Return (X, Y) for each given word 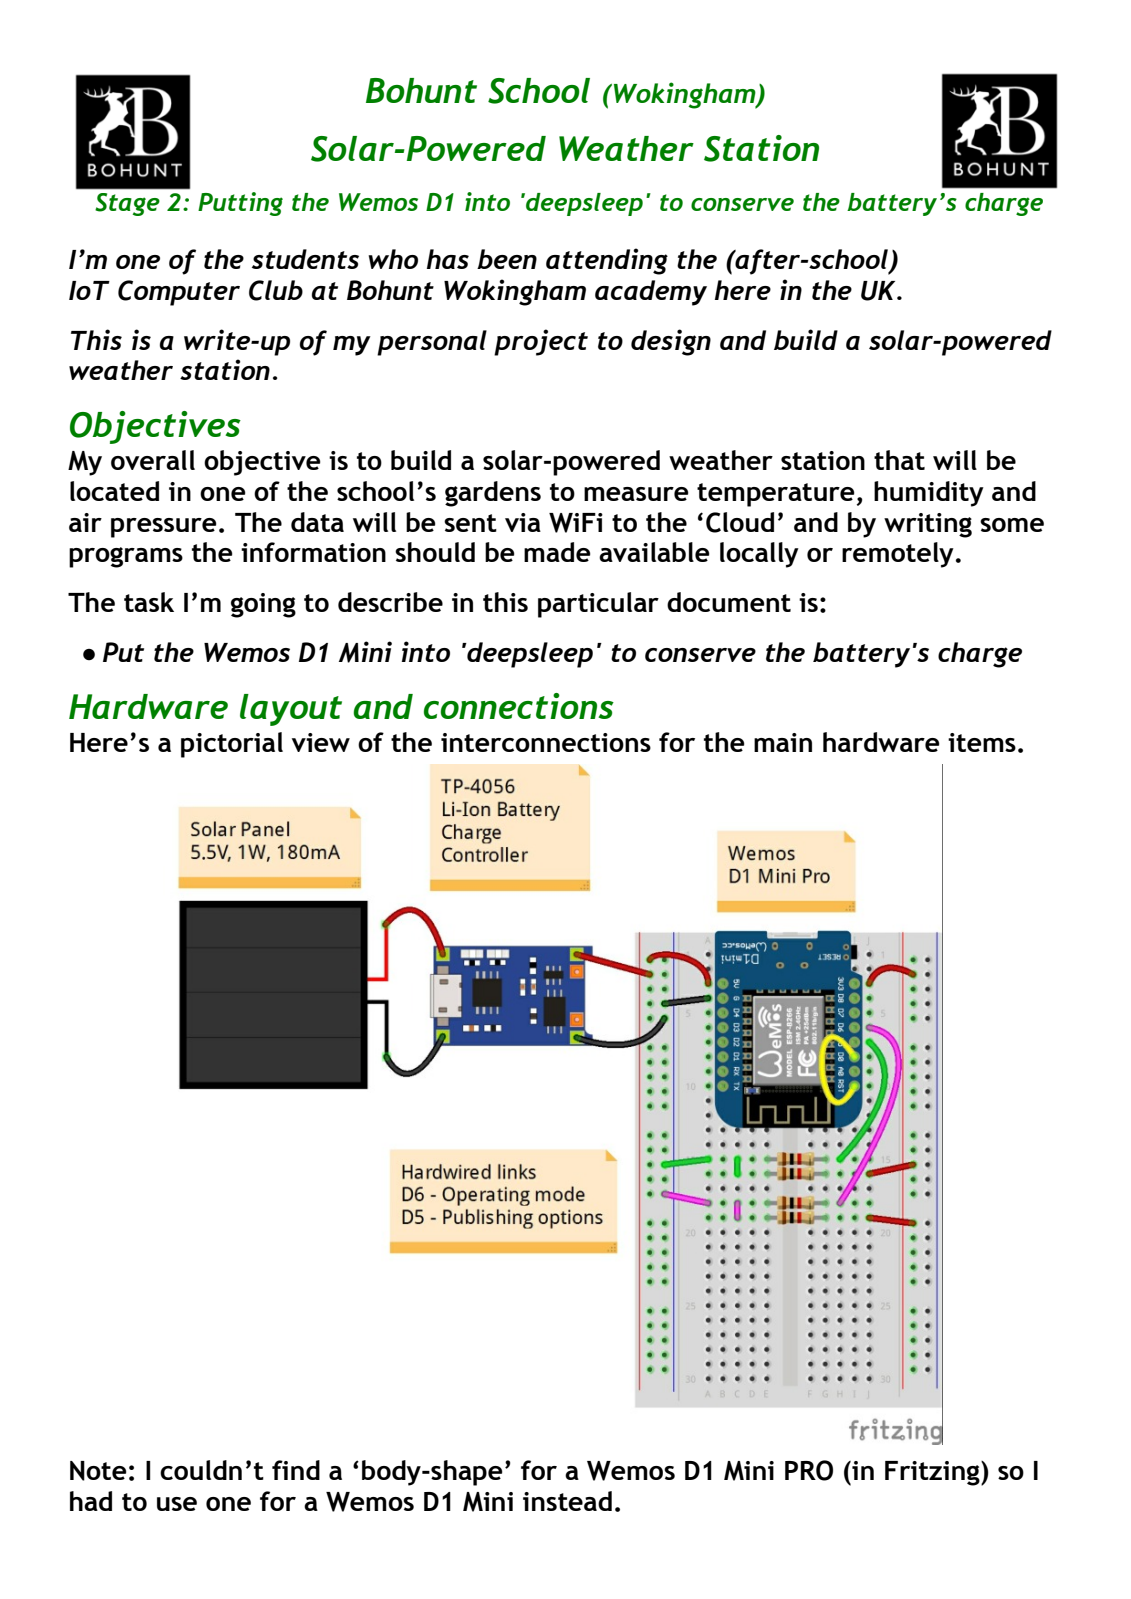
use (177, 1504)
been (507, 259)
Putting (240, 204)
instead (567, 1501)
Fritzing (933, 1473)
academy (651, 293)
